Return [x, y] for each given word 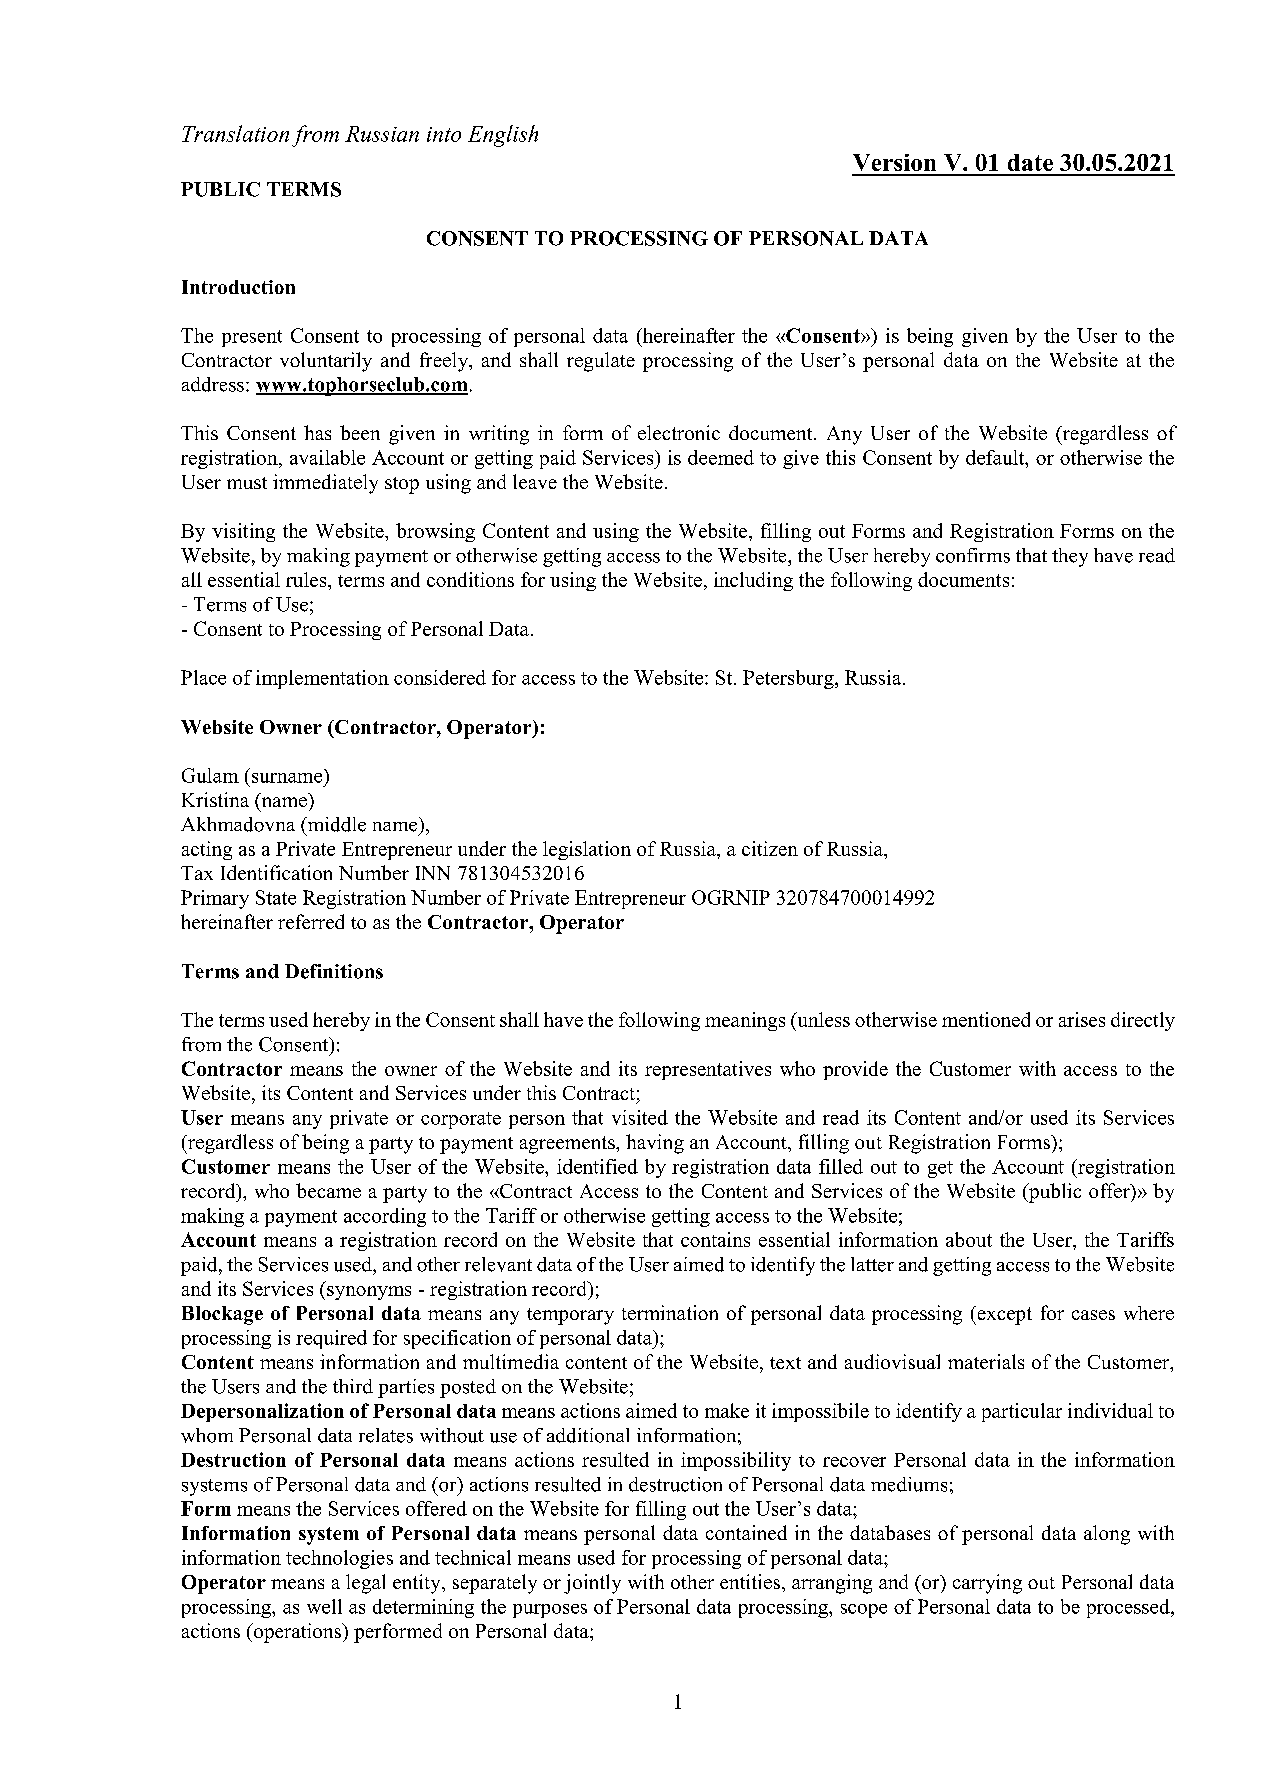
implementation [322, 679]
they [1070, 557]
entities [751, 1581]
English [503, 136]
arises [1082, 1019]
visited [640, 1117]
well [324, 1606]
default [996, 457]
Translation [235, 133]
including [753, 581]
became [328, 1190]
